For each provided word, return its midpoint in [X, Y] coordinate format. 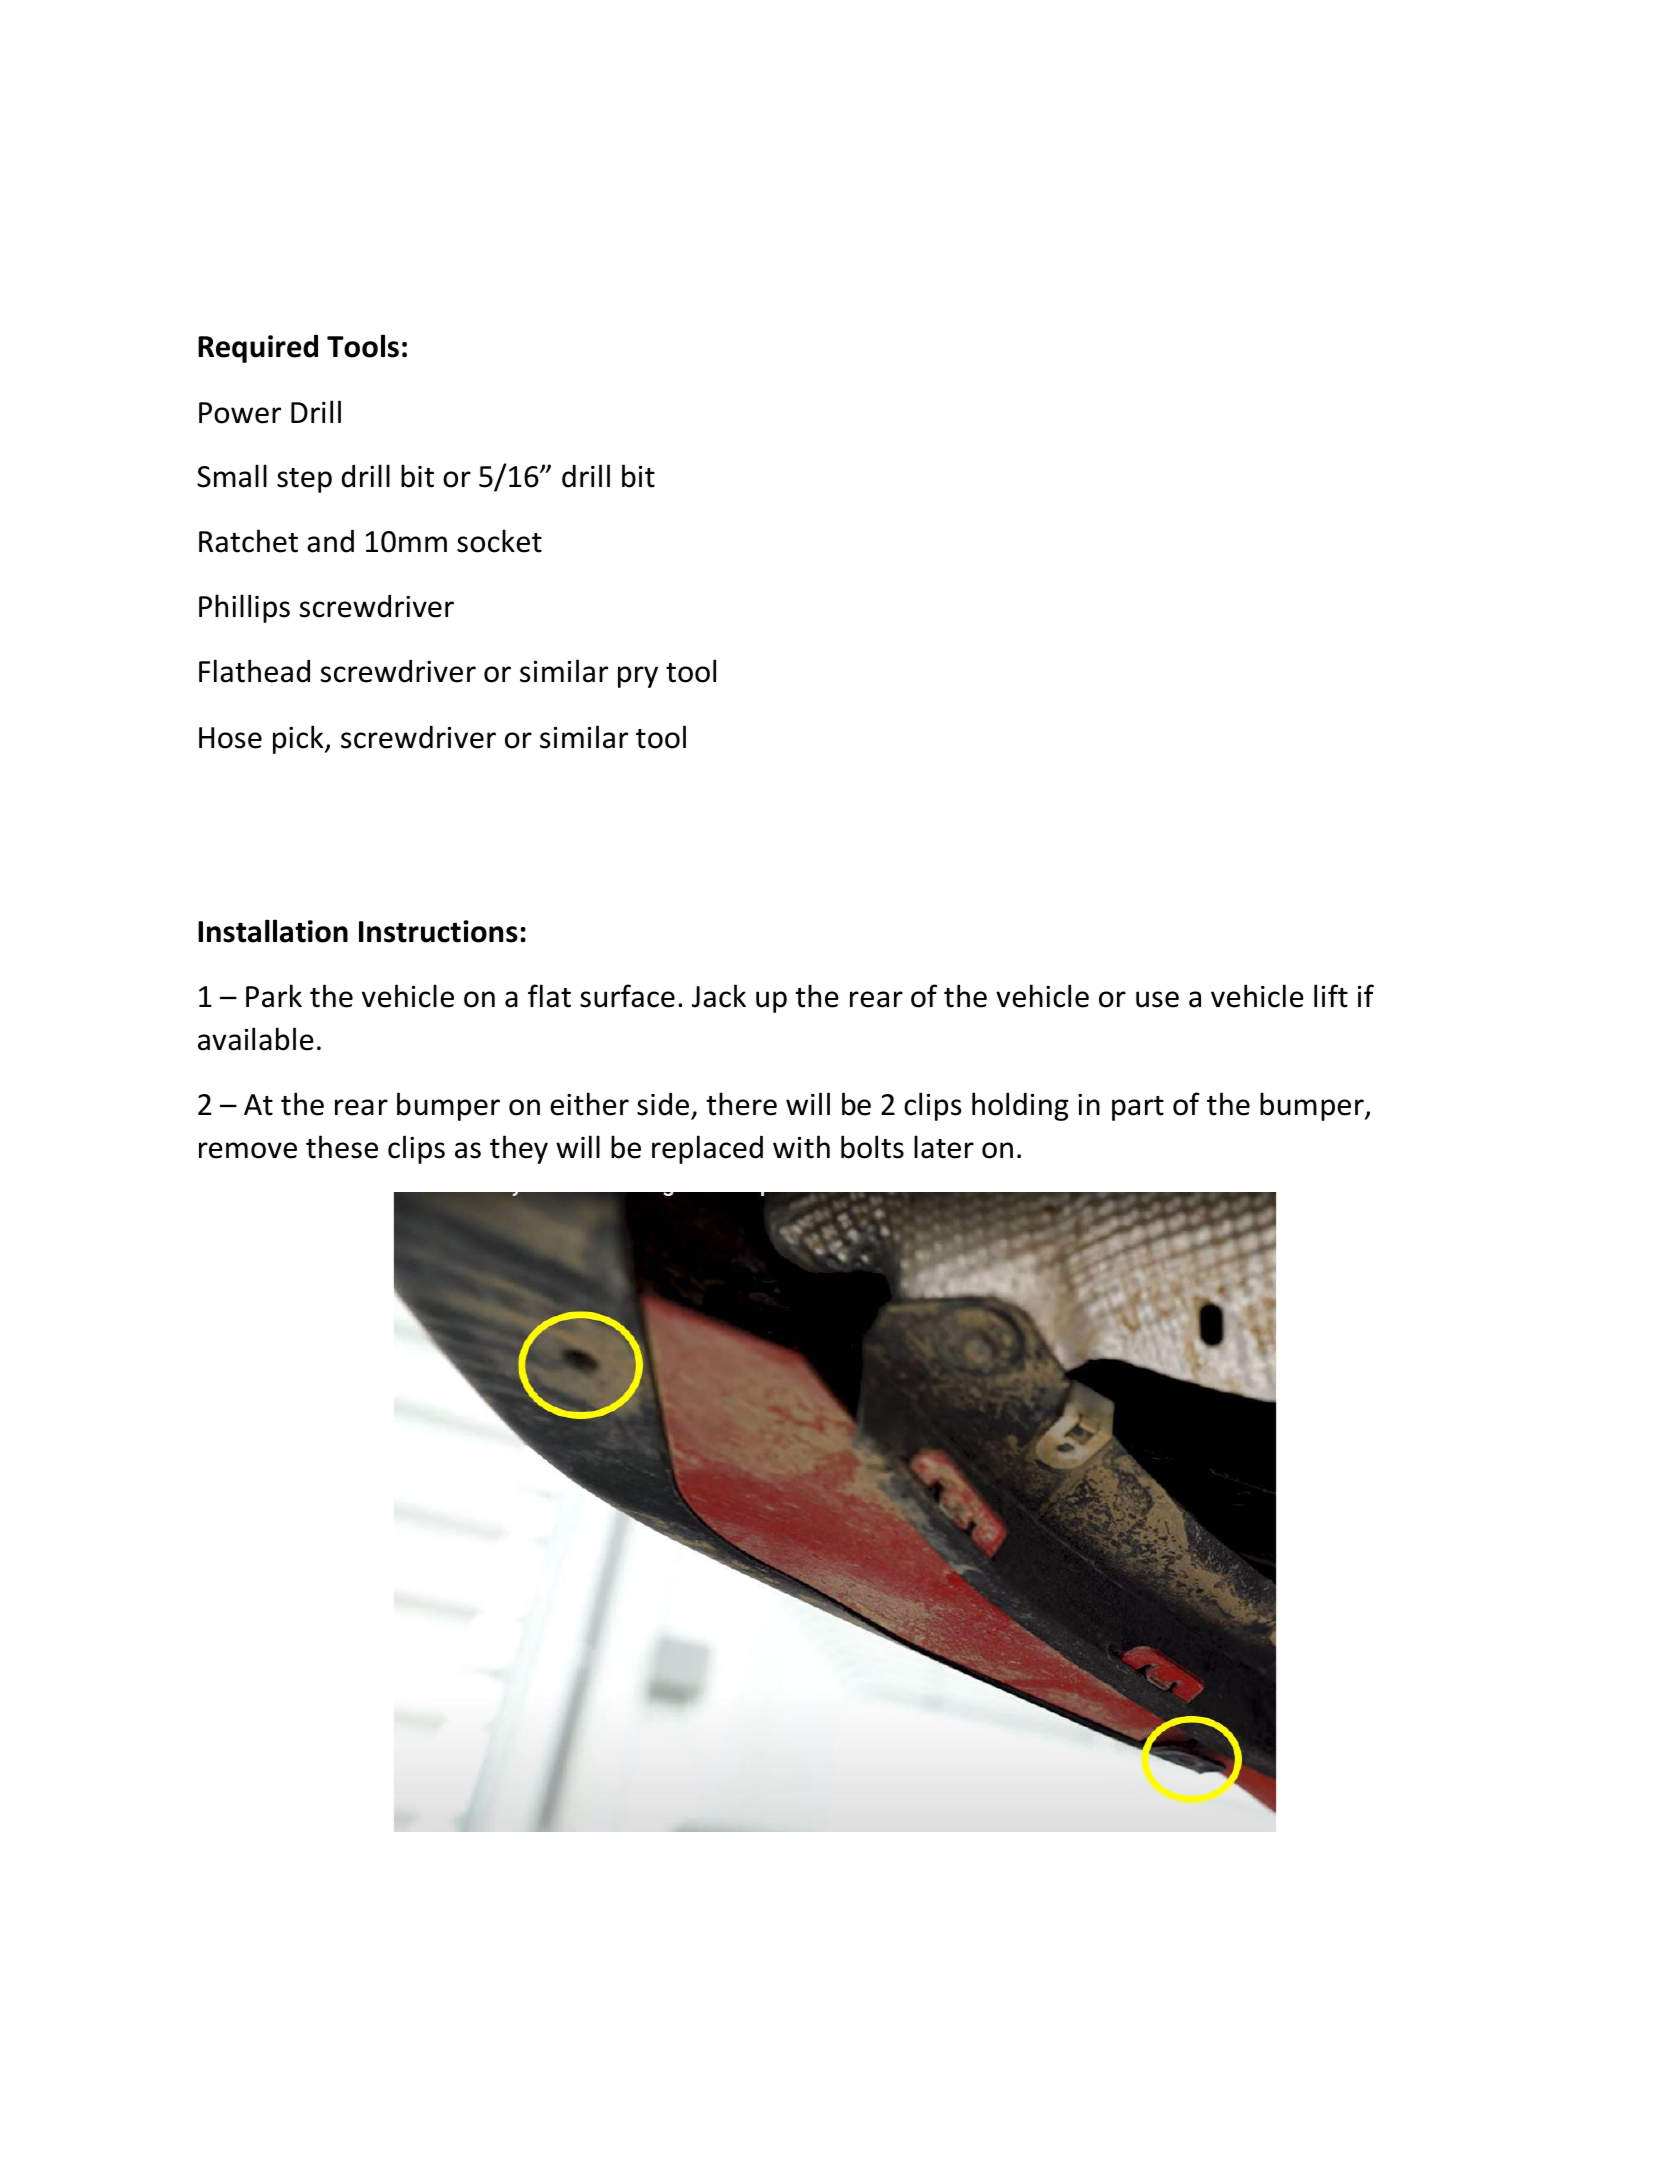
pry [638, 677]
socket [499, 541]
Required [258, 349]
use [1157, 999]
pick [299, 739]
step [304, 480]
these [342, 1147]
